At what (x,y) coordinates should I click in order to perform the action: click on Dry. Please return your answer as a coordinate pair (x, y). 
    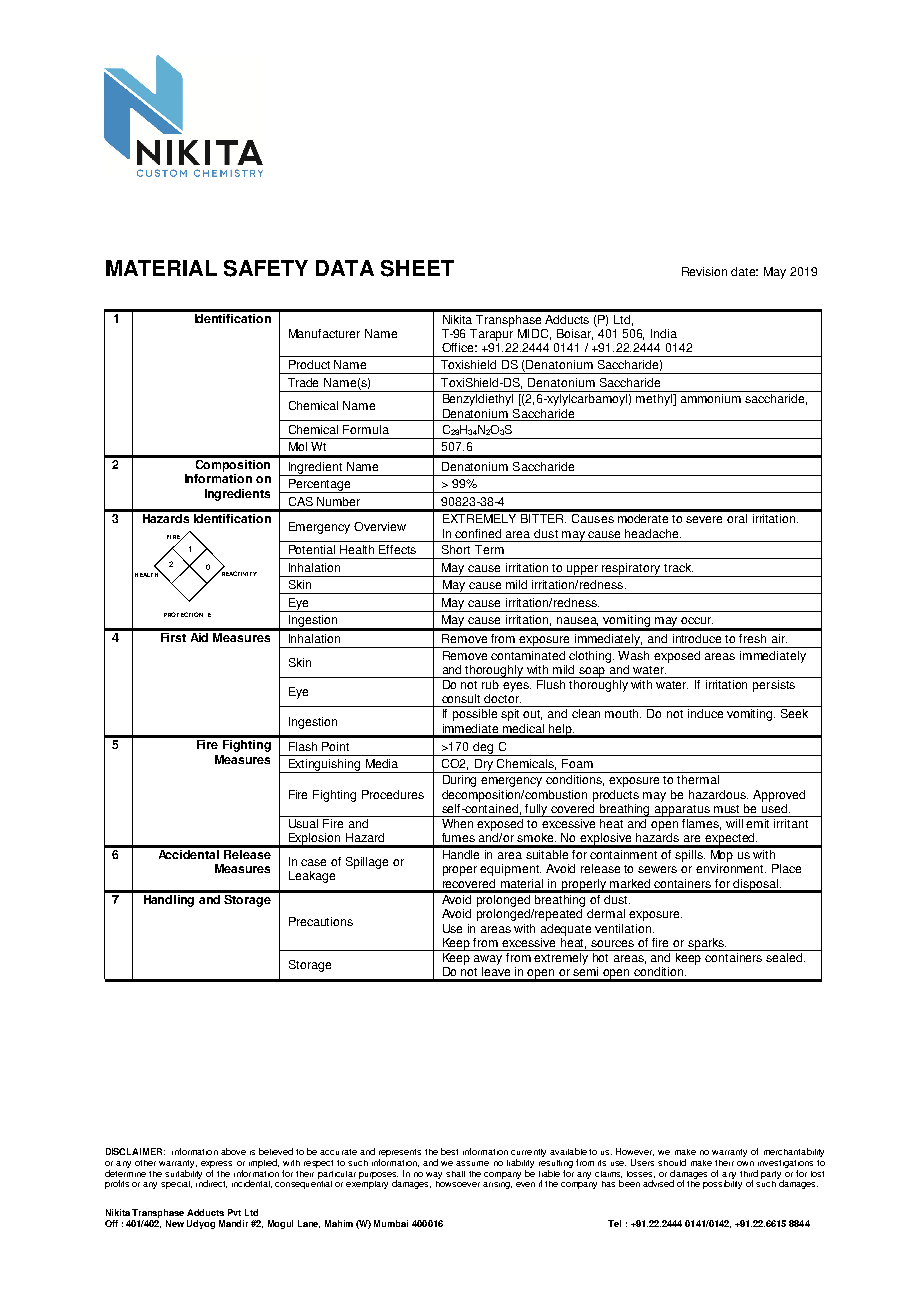
    Looking at the image, I should click on (484, 766).
